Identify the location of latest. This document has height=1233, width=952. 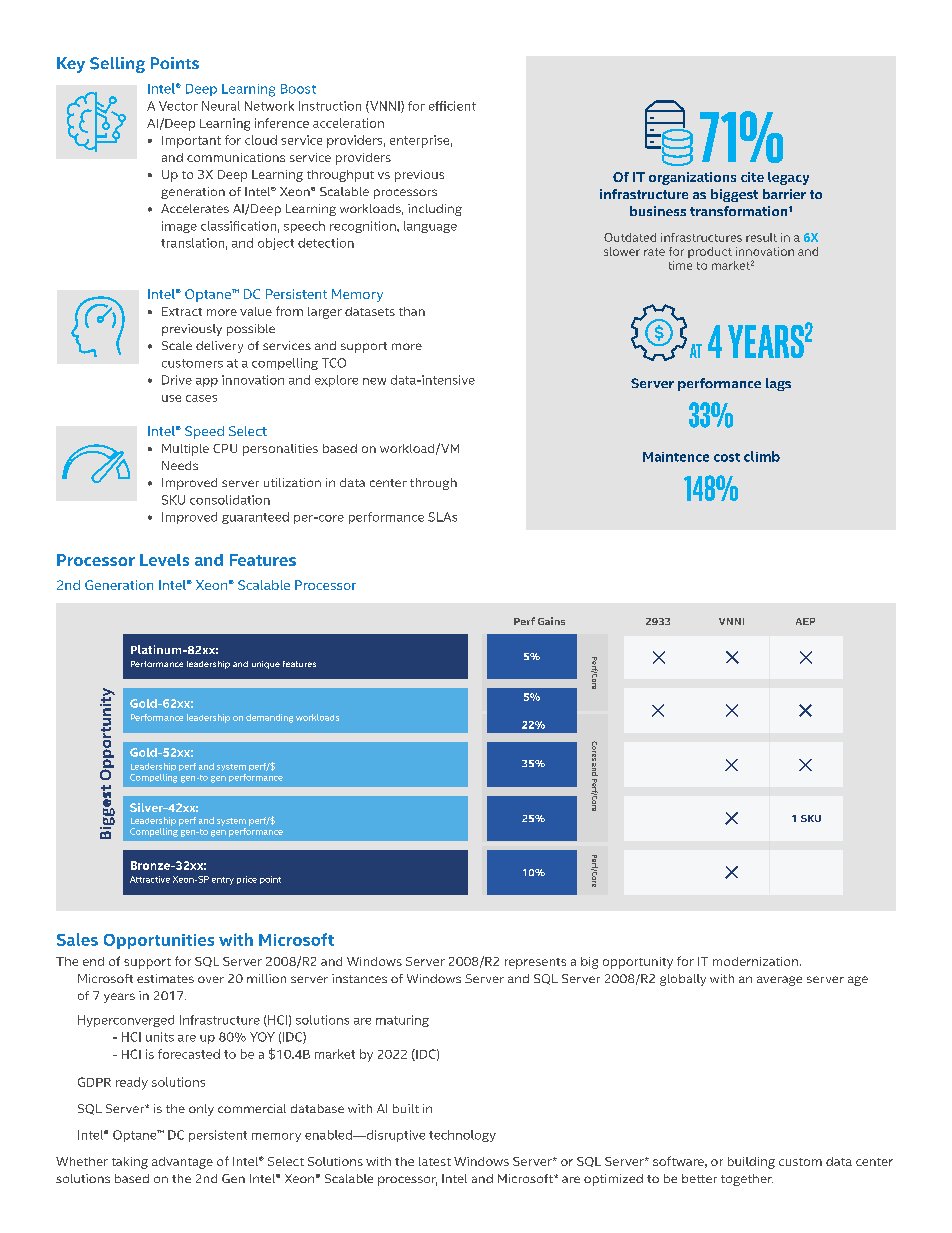
(435, 1161).
